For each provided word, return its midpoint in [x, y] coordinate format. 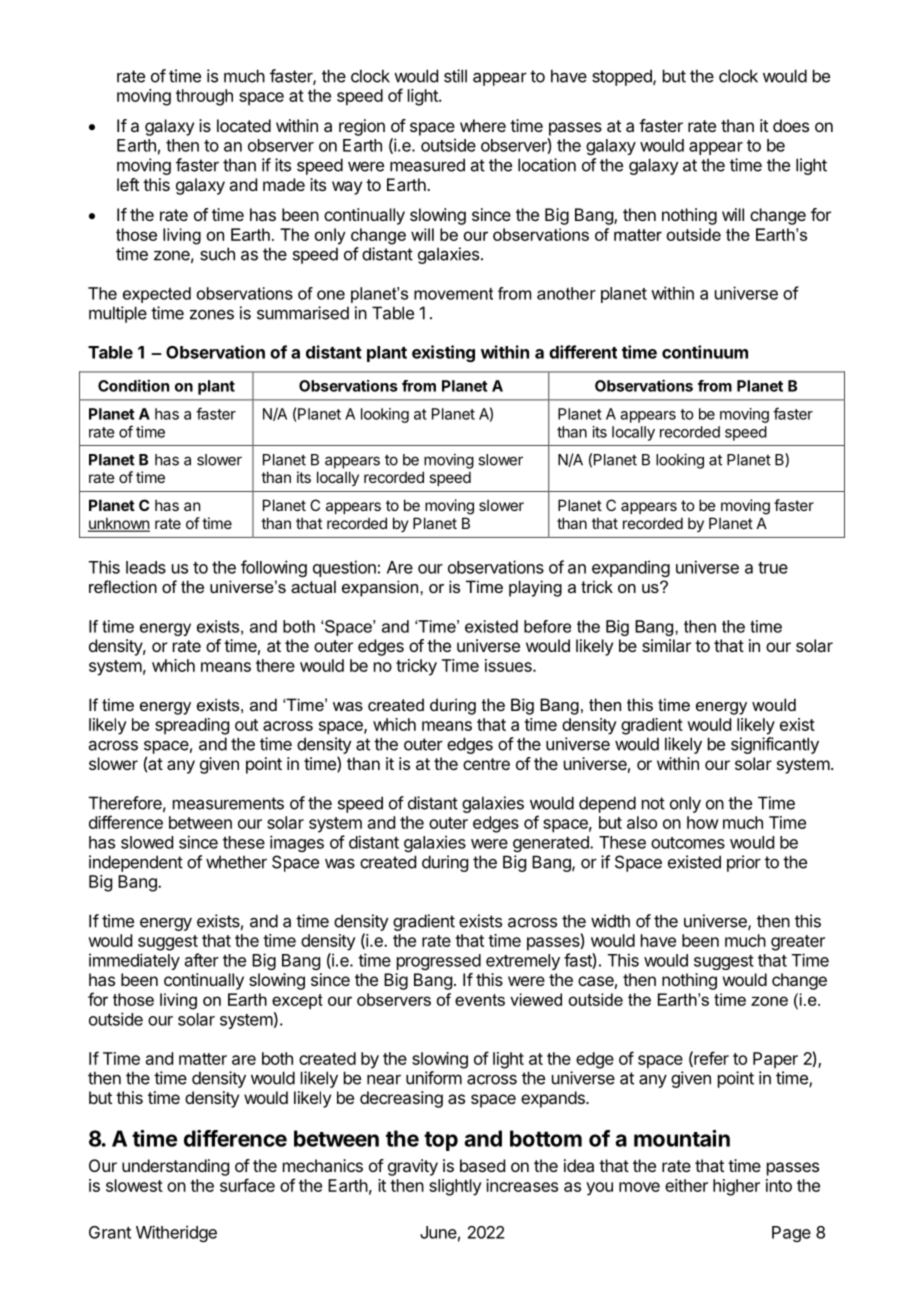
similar [666, 645]
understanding [175, 1167]
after [202, 960]
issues [509, 665]
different [583, 352]
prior [744, 863]
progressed [439, 962]
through [204, 97]
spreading [192, 726]
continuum [705, 352]
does [791, 125]
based [482, 1165]
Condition [133, 385]
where [483, 125]
